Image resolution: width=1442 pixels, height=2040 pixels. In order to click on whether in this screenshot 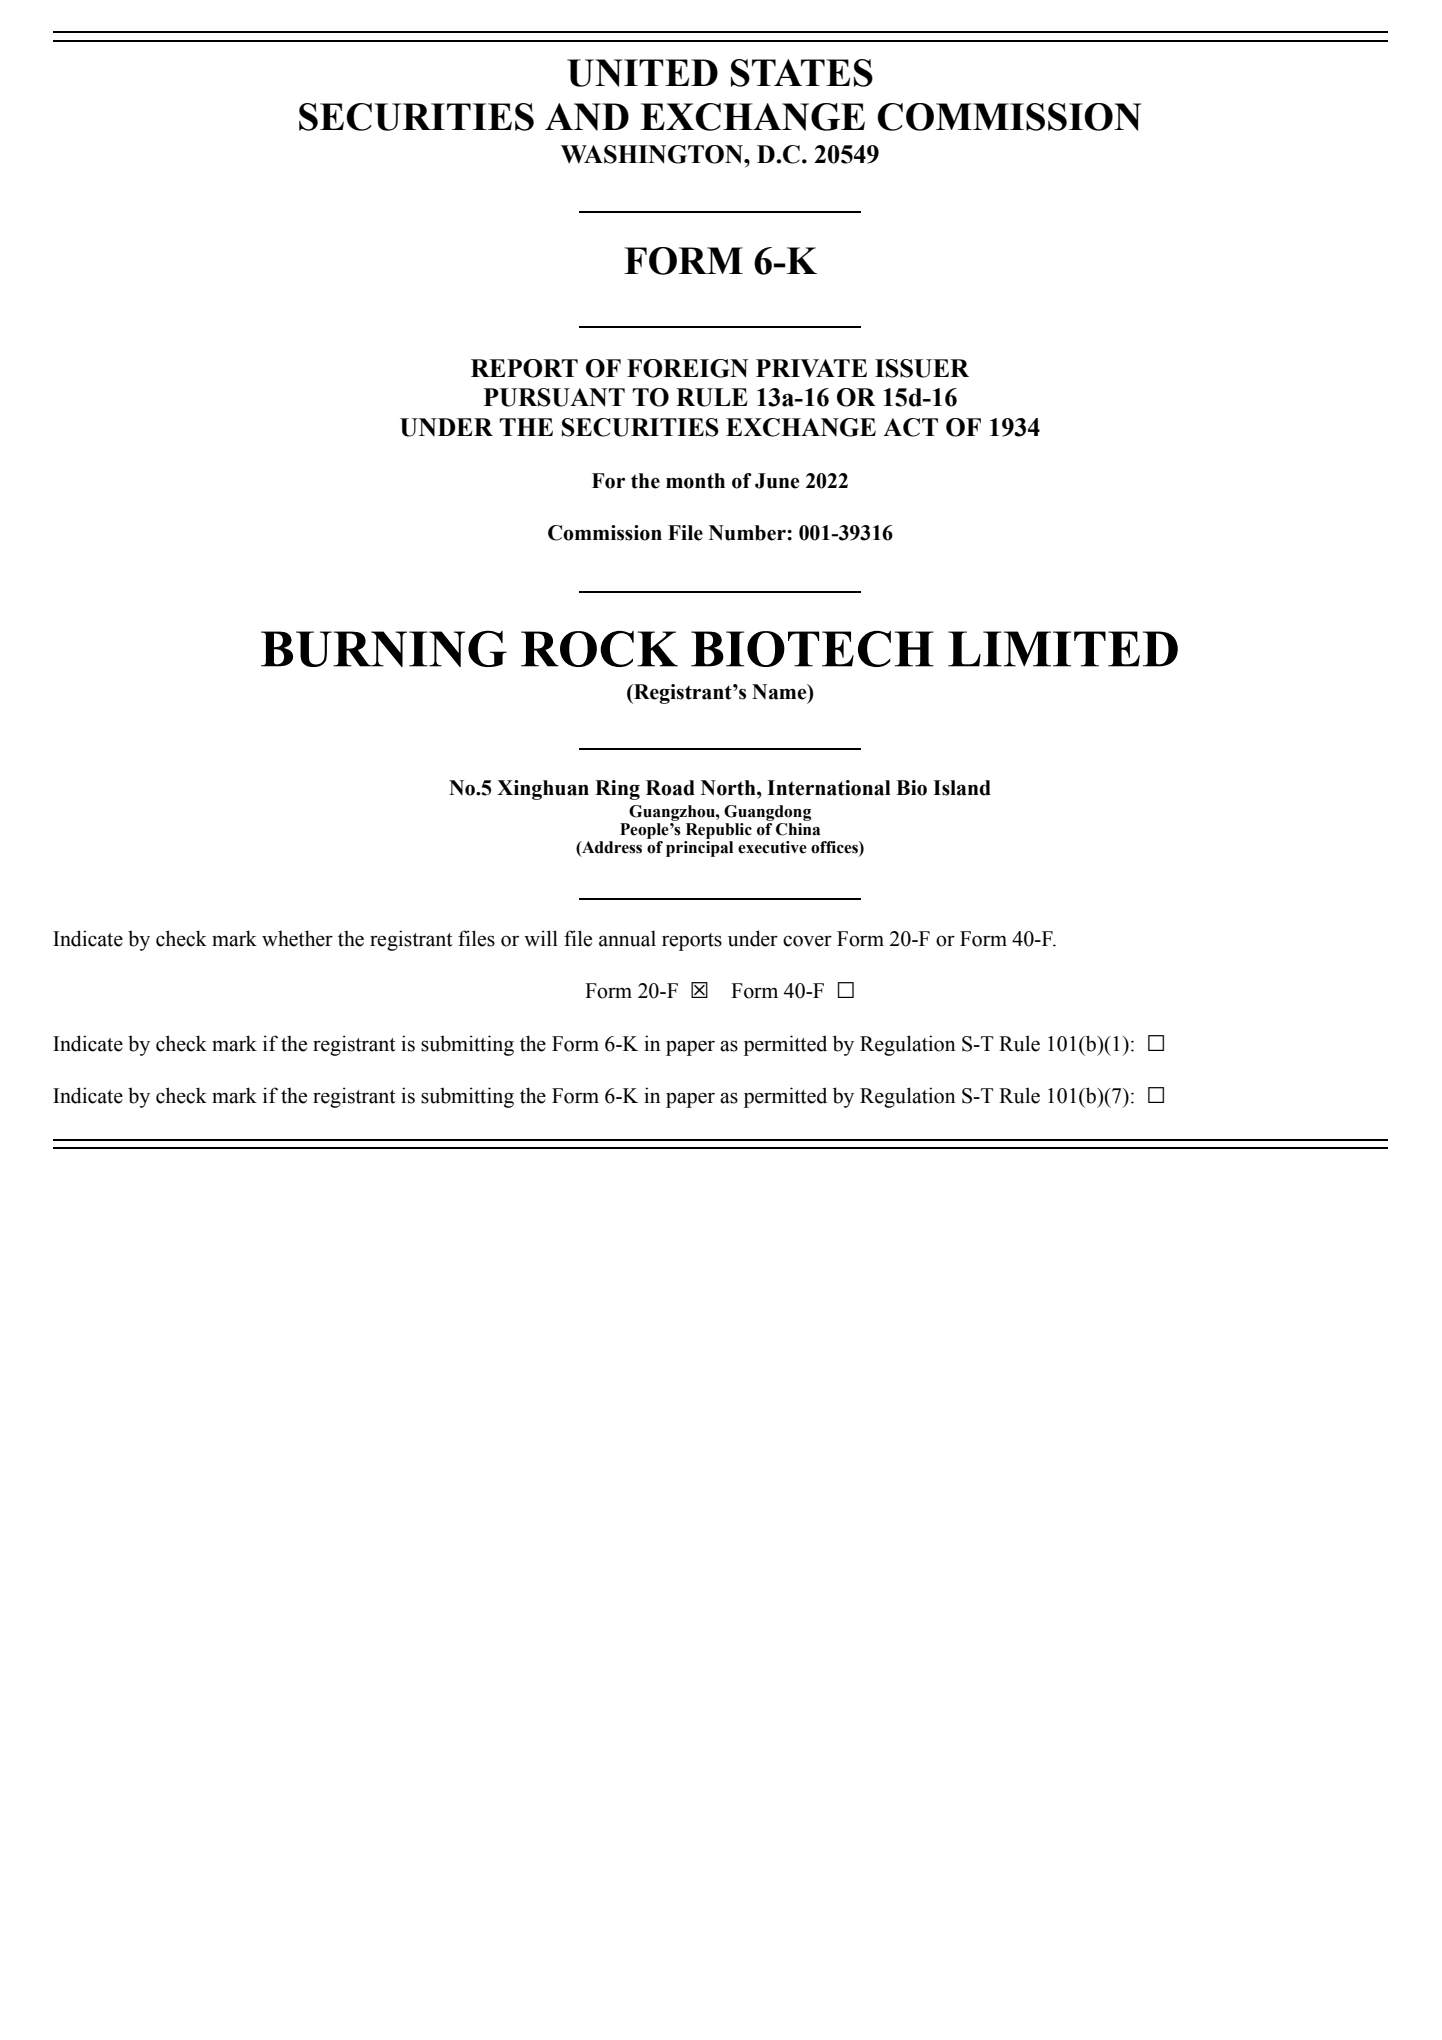, I will do `click(297, 938)`.
